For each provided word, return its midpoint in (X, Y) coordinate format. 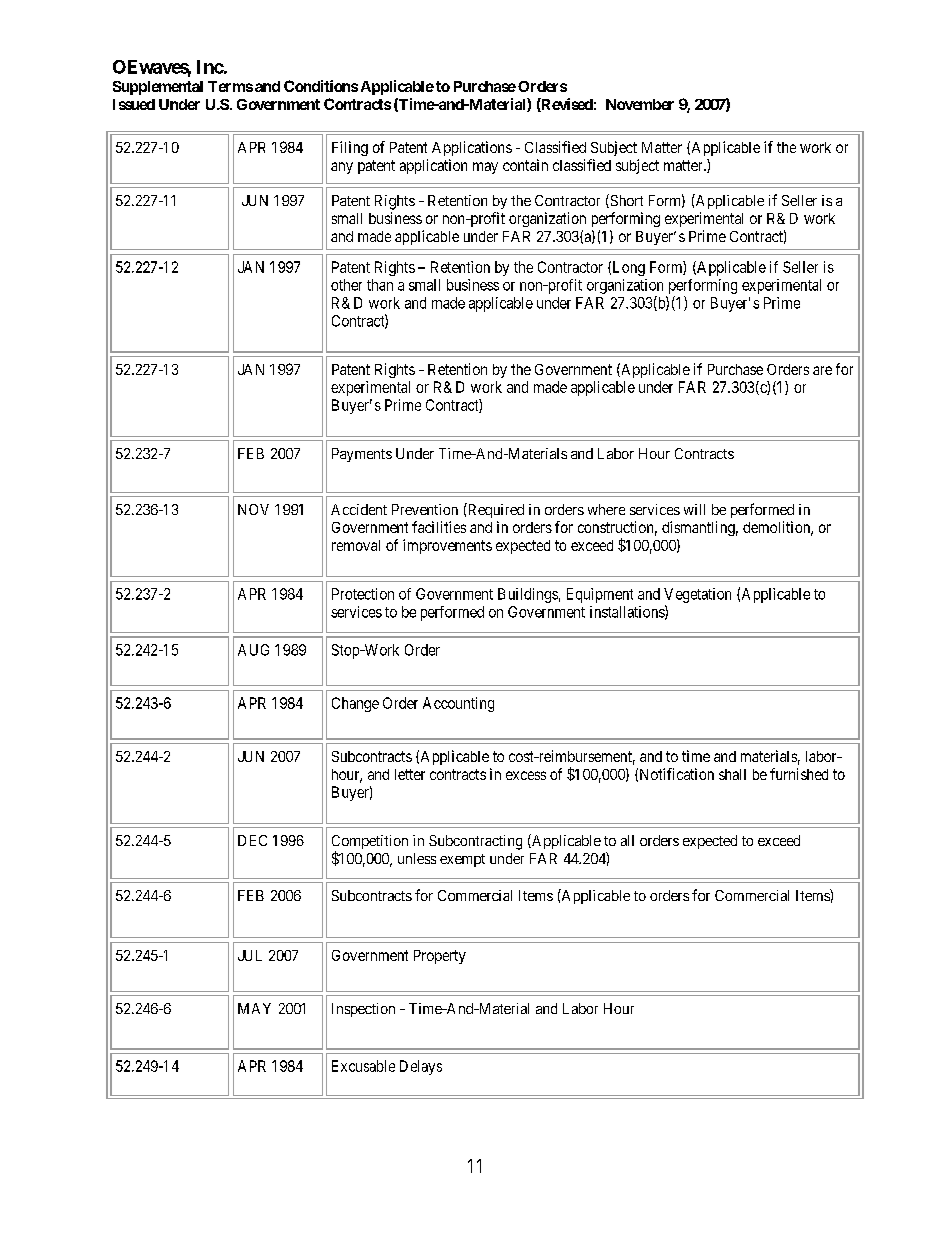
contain (525, 165)
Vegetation (697, 595)
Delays (421, 1067)
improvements (447, 546)
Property (440, 957)
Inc (210, 67)
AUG (253, 650)
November (640, 104)
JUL (250, 955)
